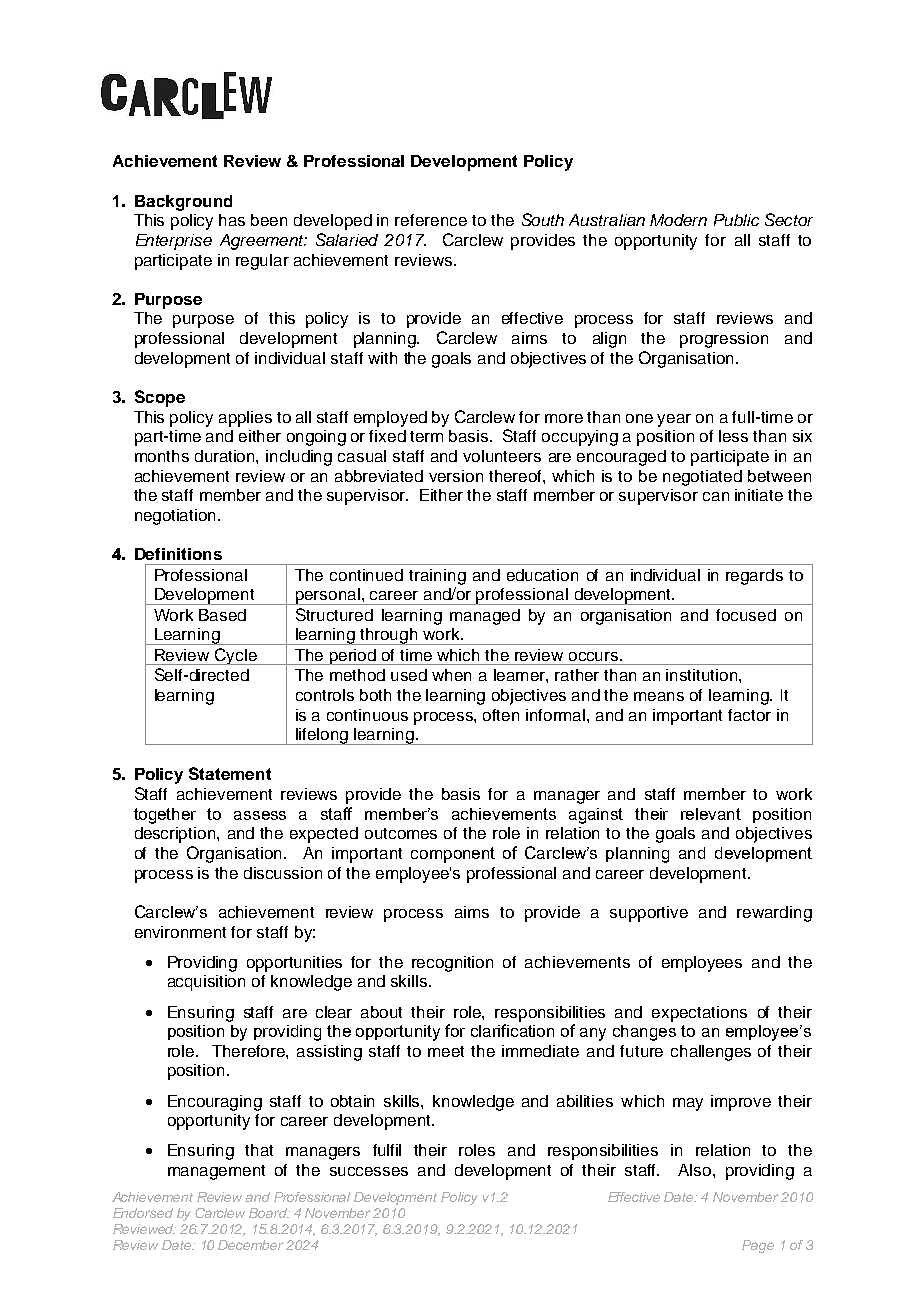 The image size is (924, 1308). Describe the element at coordinates (452, 964) in the screenshot. I see `recognition` at that location.
